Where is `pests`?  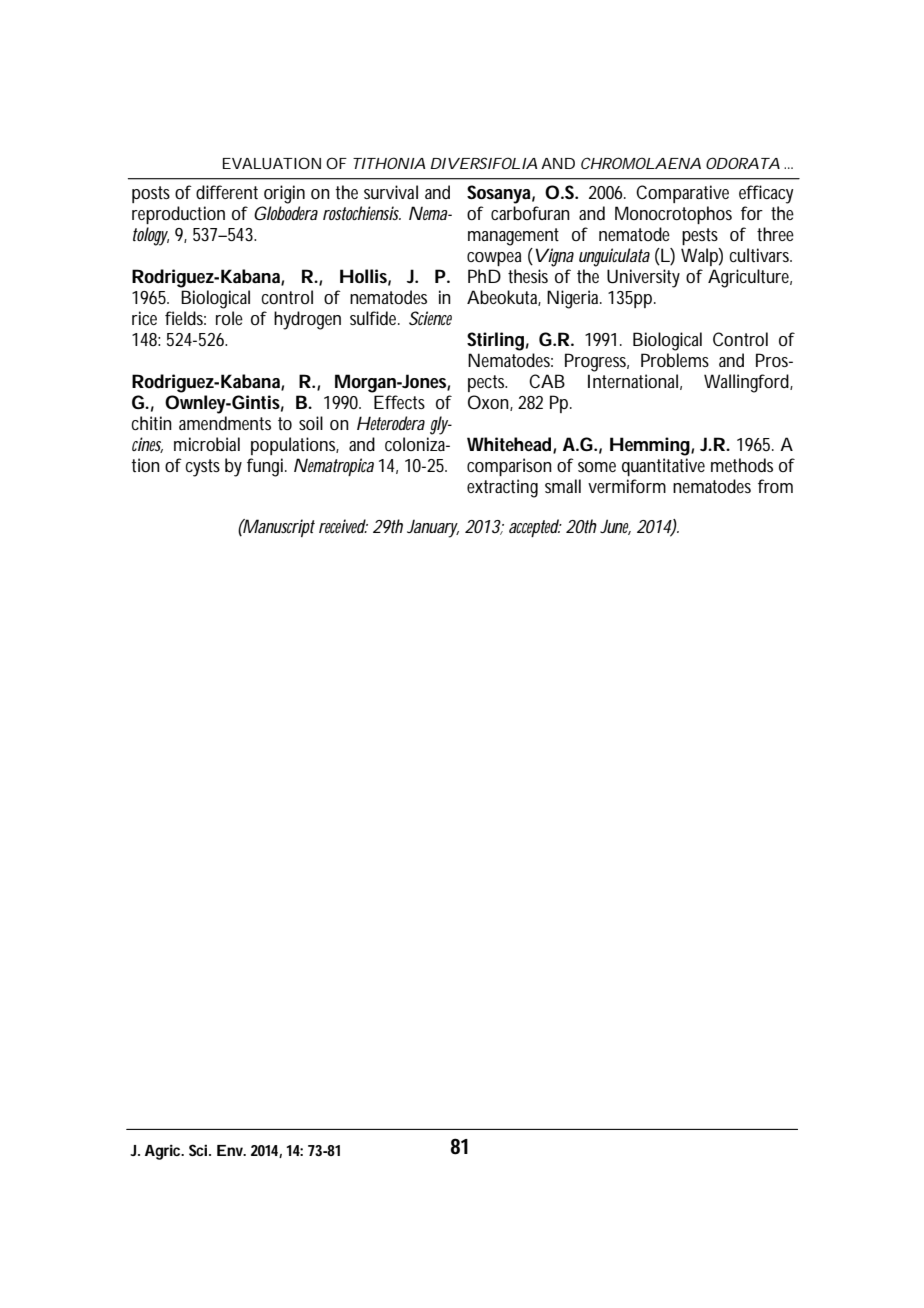 pests is located at coordinates (700, 236).
